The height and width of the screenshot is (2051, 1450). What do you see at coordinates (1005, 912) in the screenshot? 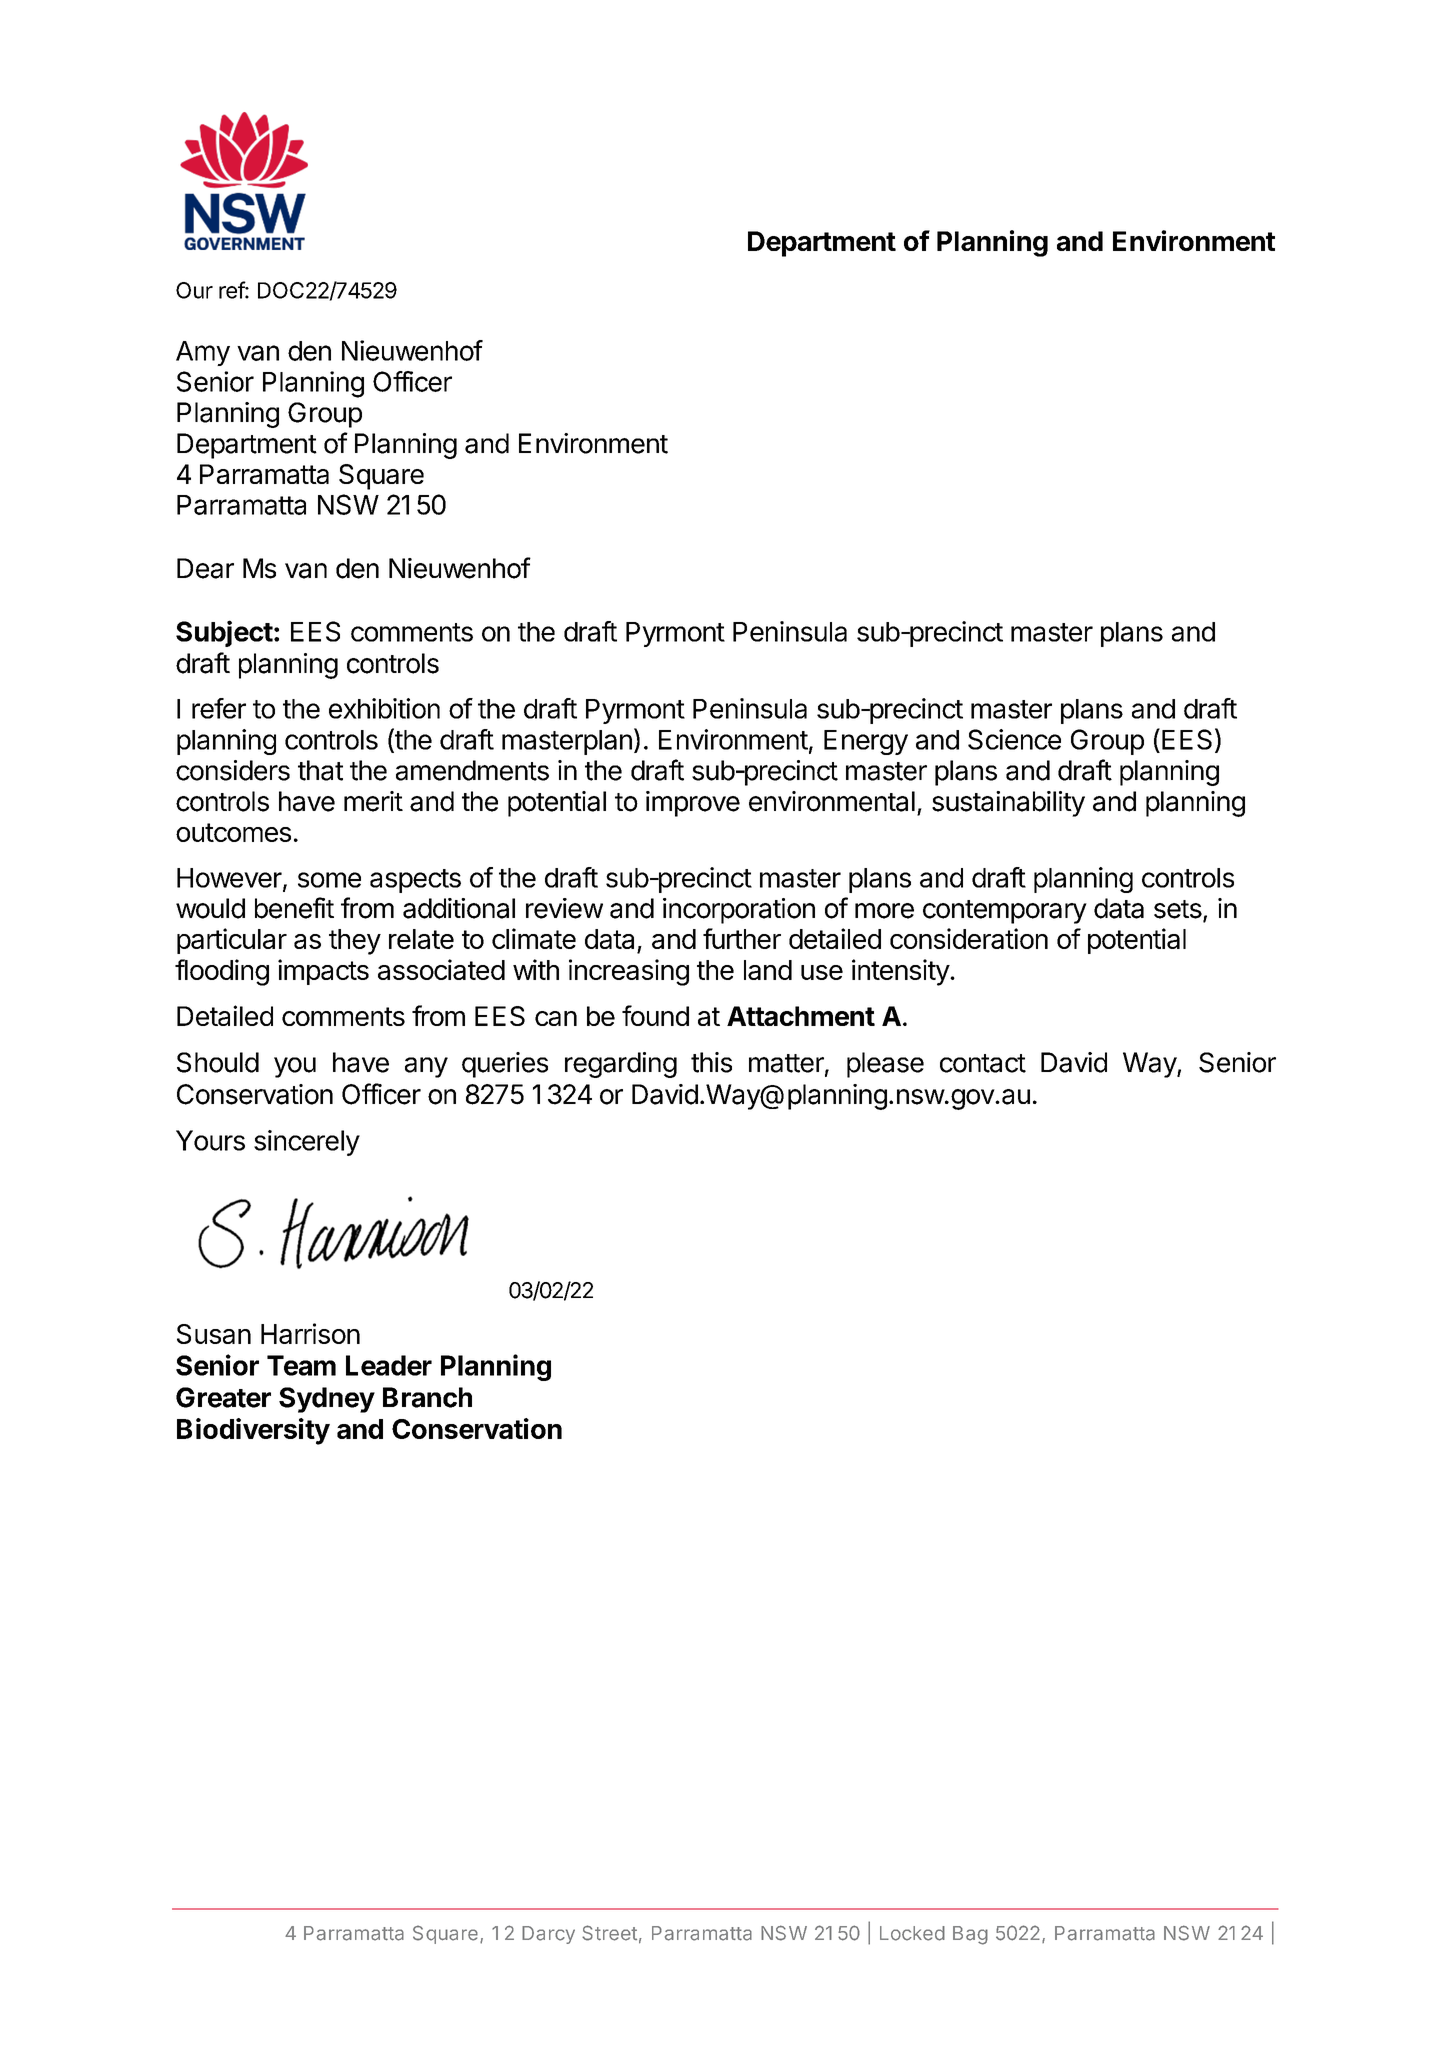
I see `contemporary` at bounding box center [1005, 912].
